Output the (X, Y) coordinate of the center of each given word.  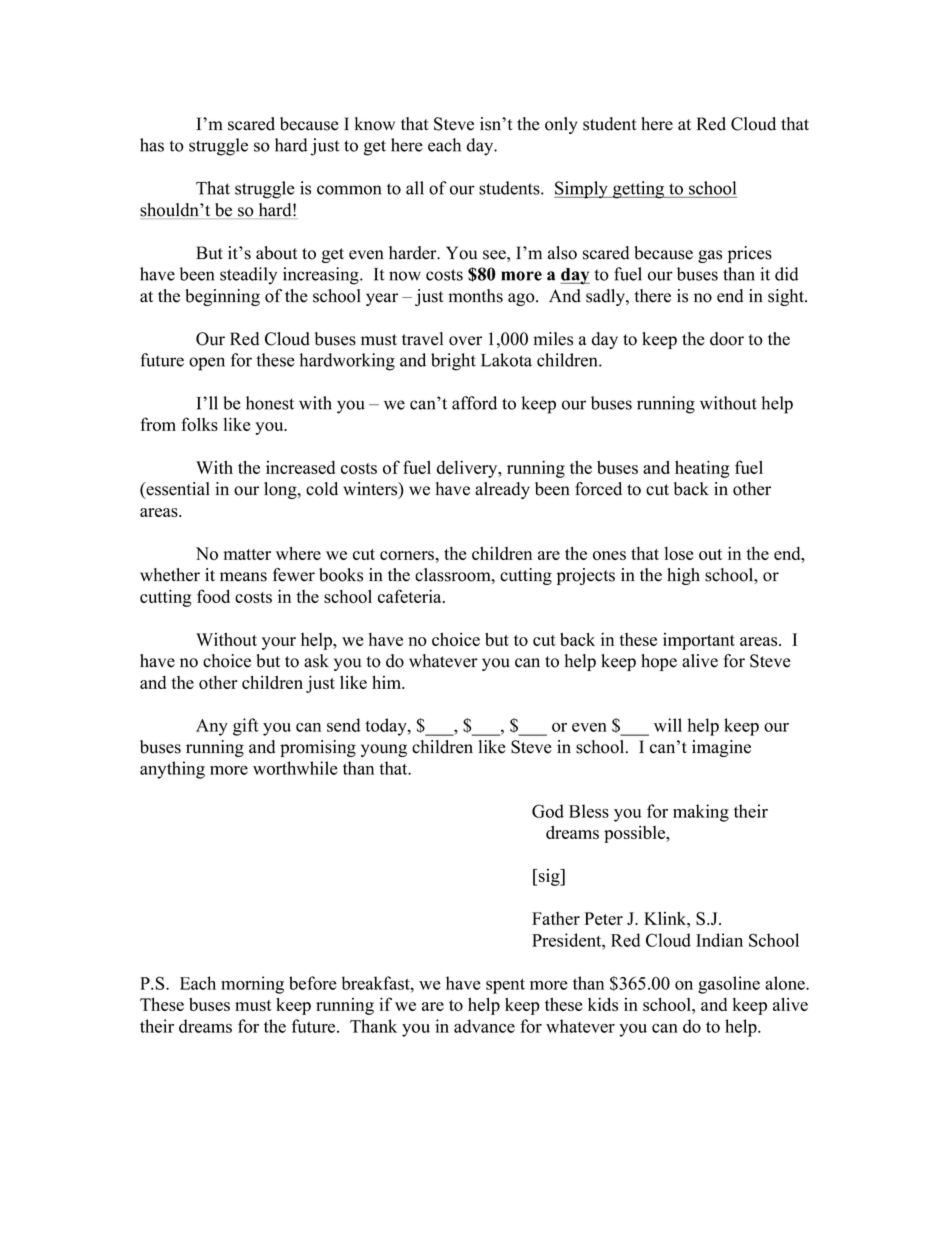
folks (199, 424)
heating (702, 469)
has (152, 145)
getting (639, 190)
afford (474, 403)
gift (246, 727)
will (668, 725)
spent (505, 986)
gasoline (729, 985)
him (387, 682)
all (415, 188)
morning (252, 985)
